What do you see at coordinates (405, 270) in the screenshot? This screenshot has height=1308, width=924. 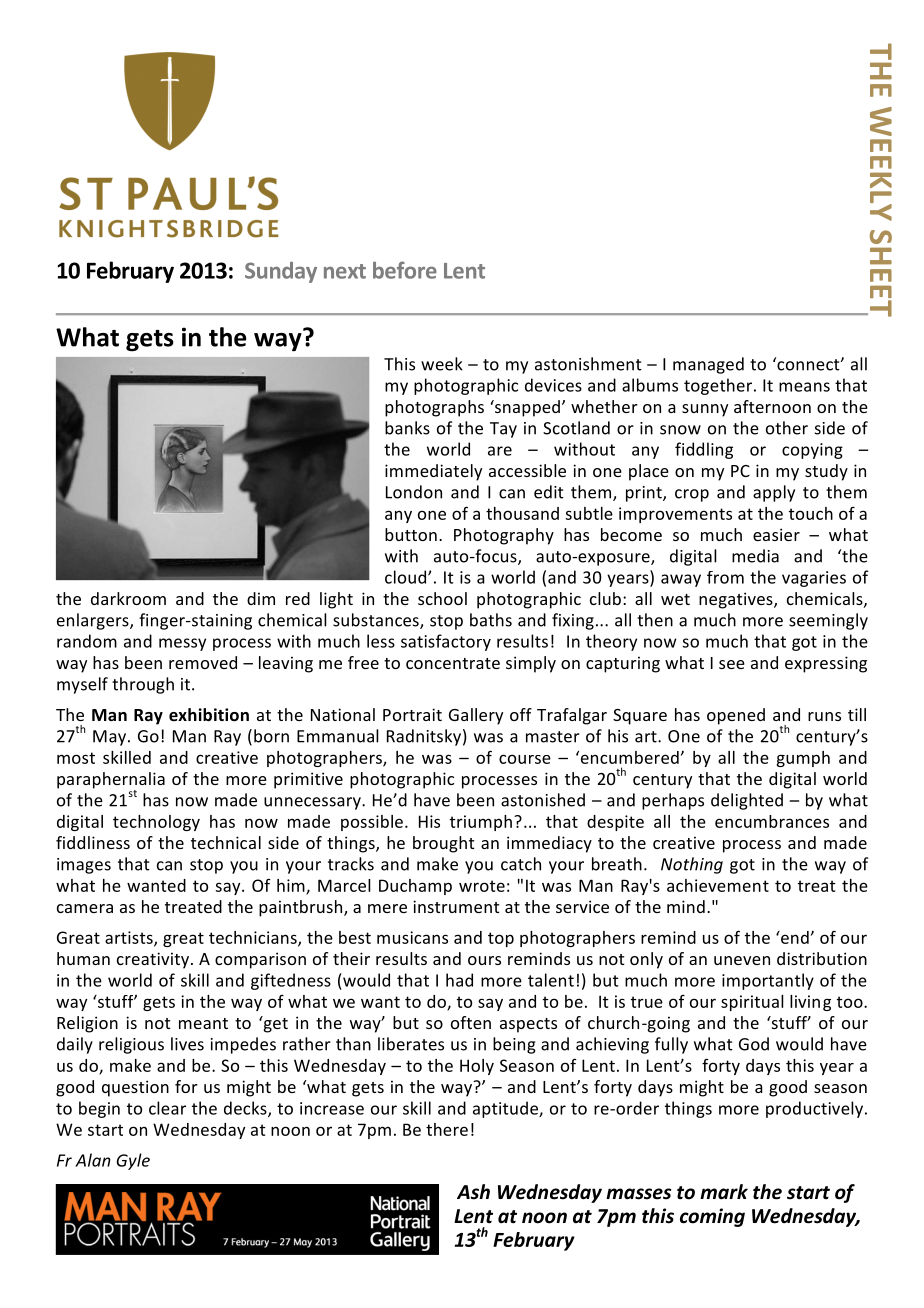 I see `before` at bounding box center [405, 270].
